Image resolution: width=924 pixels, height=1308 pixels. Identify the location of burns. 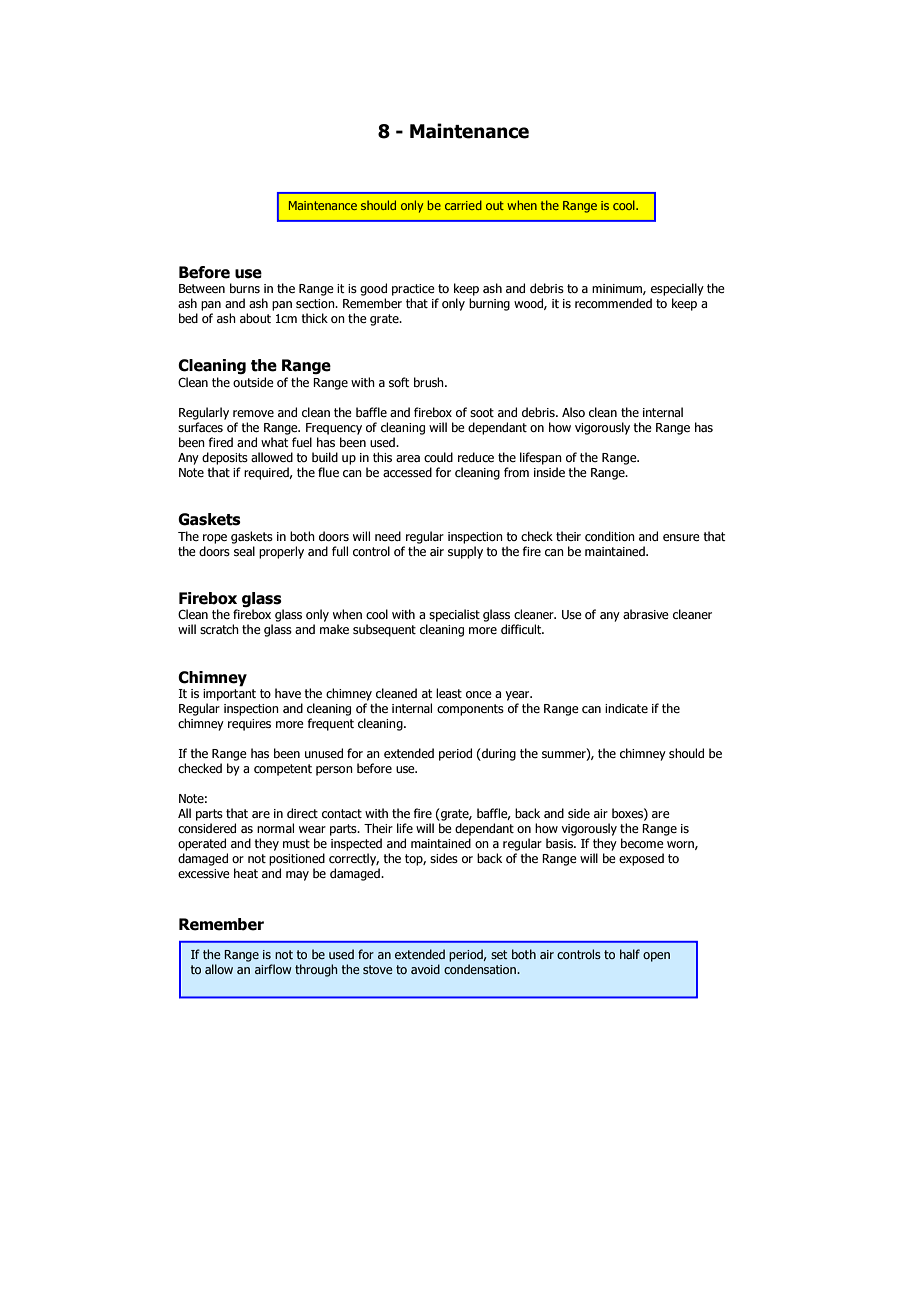
(245, 288).
